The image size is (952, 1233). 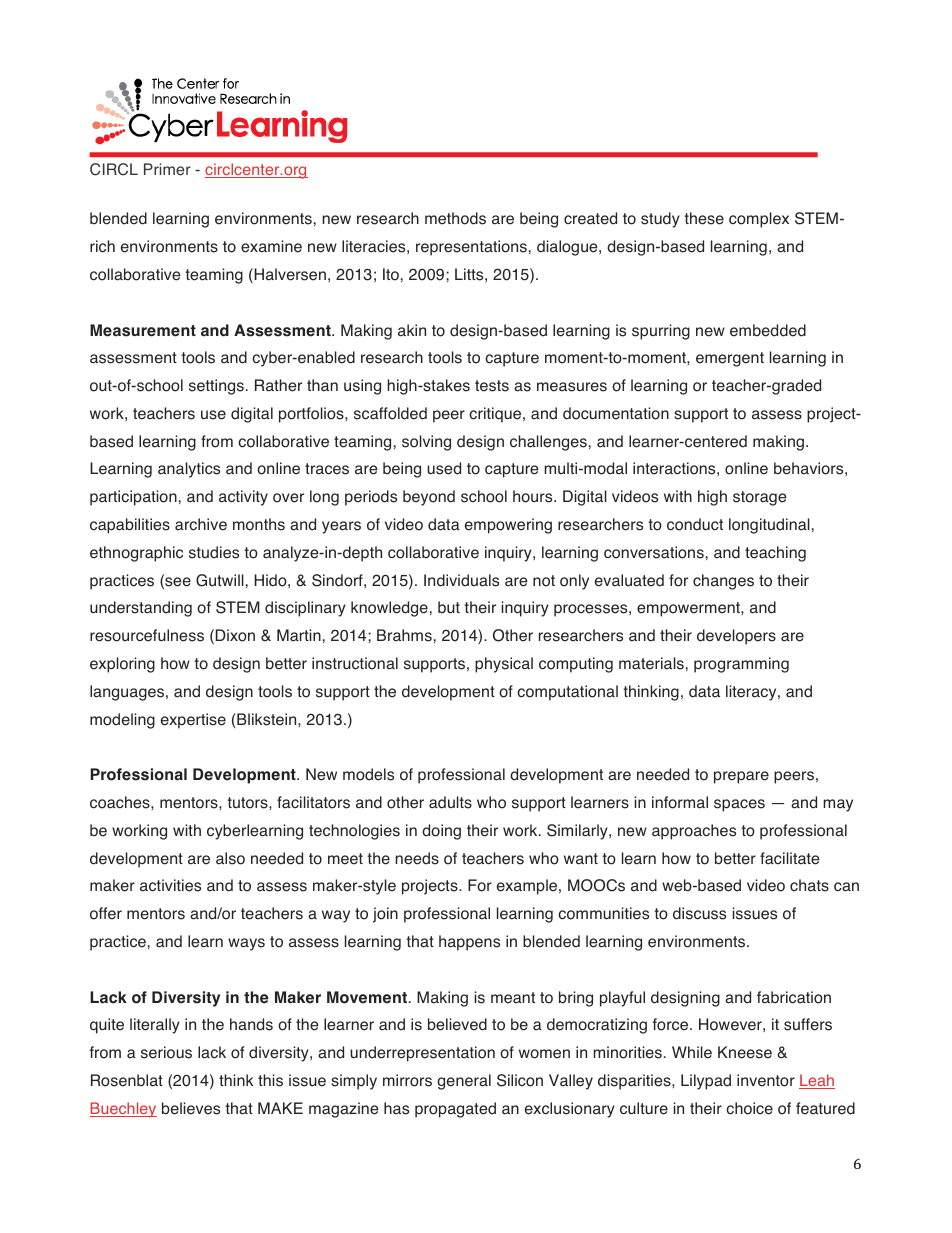 What do you see at coordinates (789, 858) in the page?
I see `facilitate` at bounding box center [789, 858].
